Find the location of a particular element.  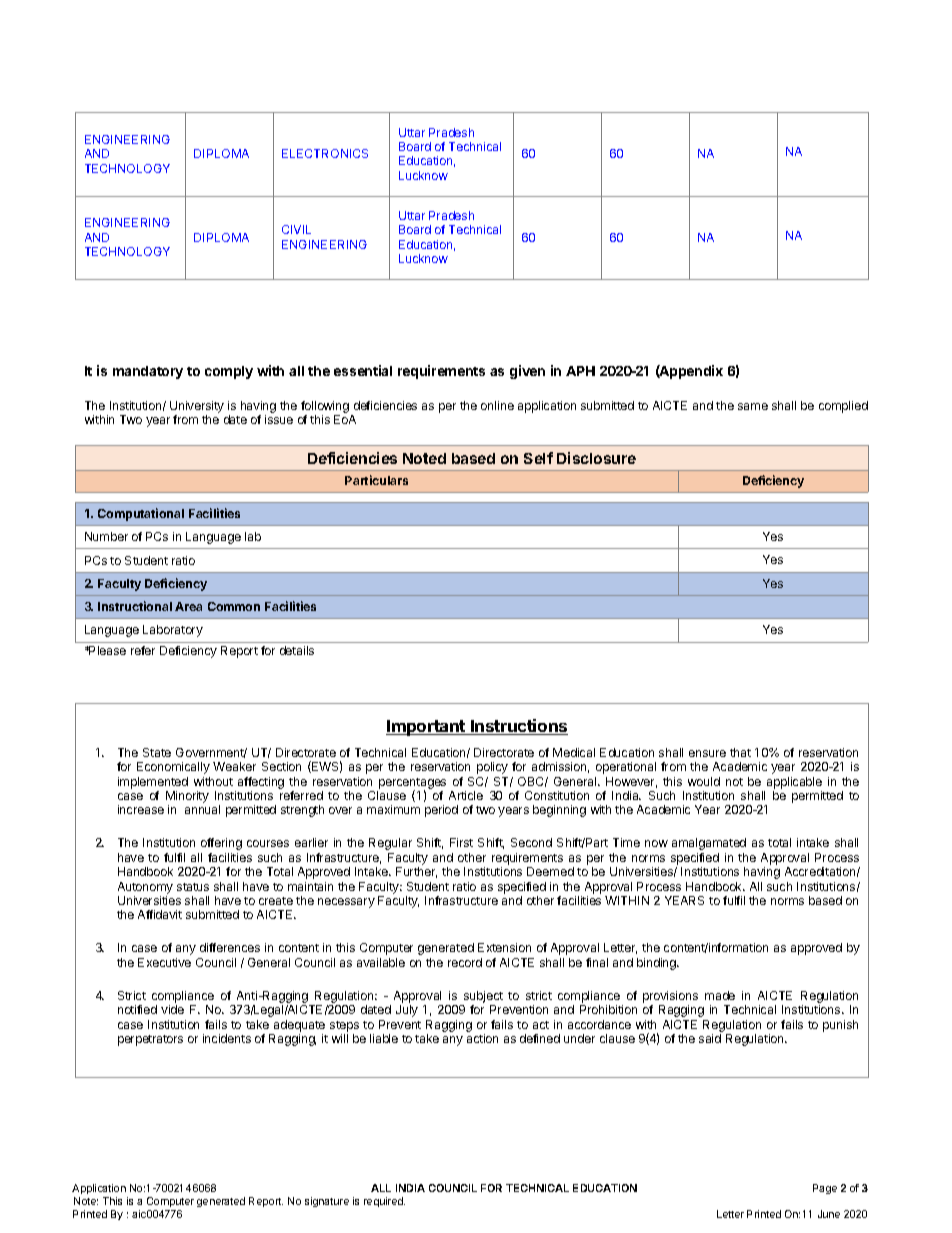

amalgamated is located at coordinates (709, 844).
